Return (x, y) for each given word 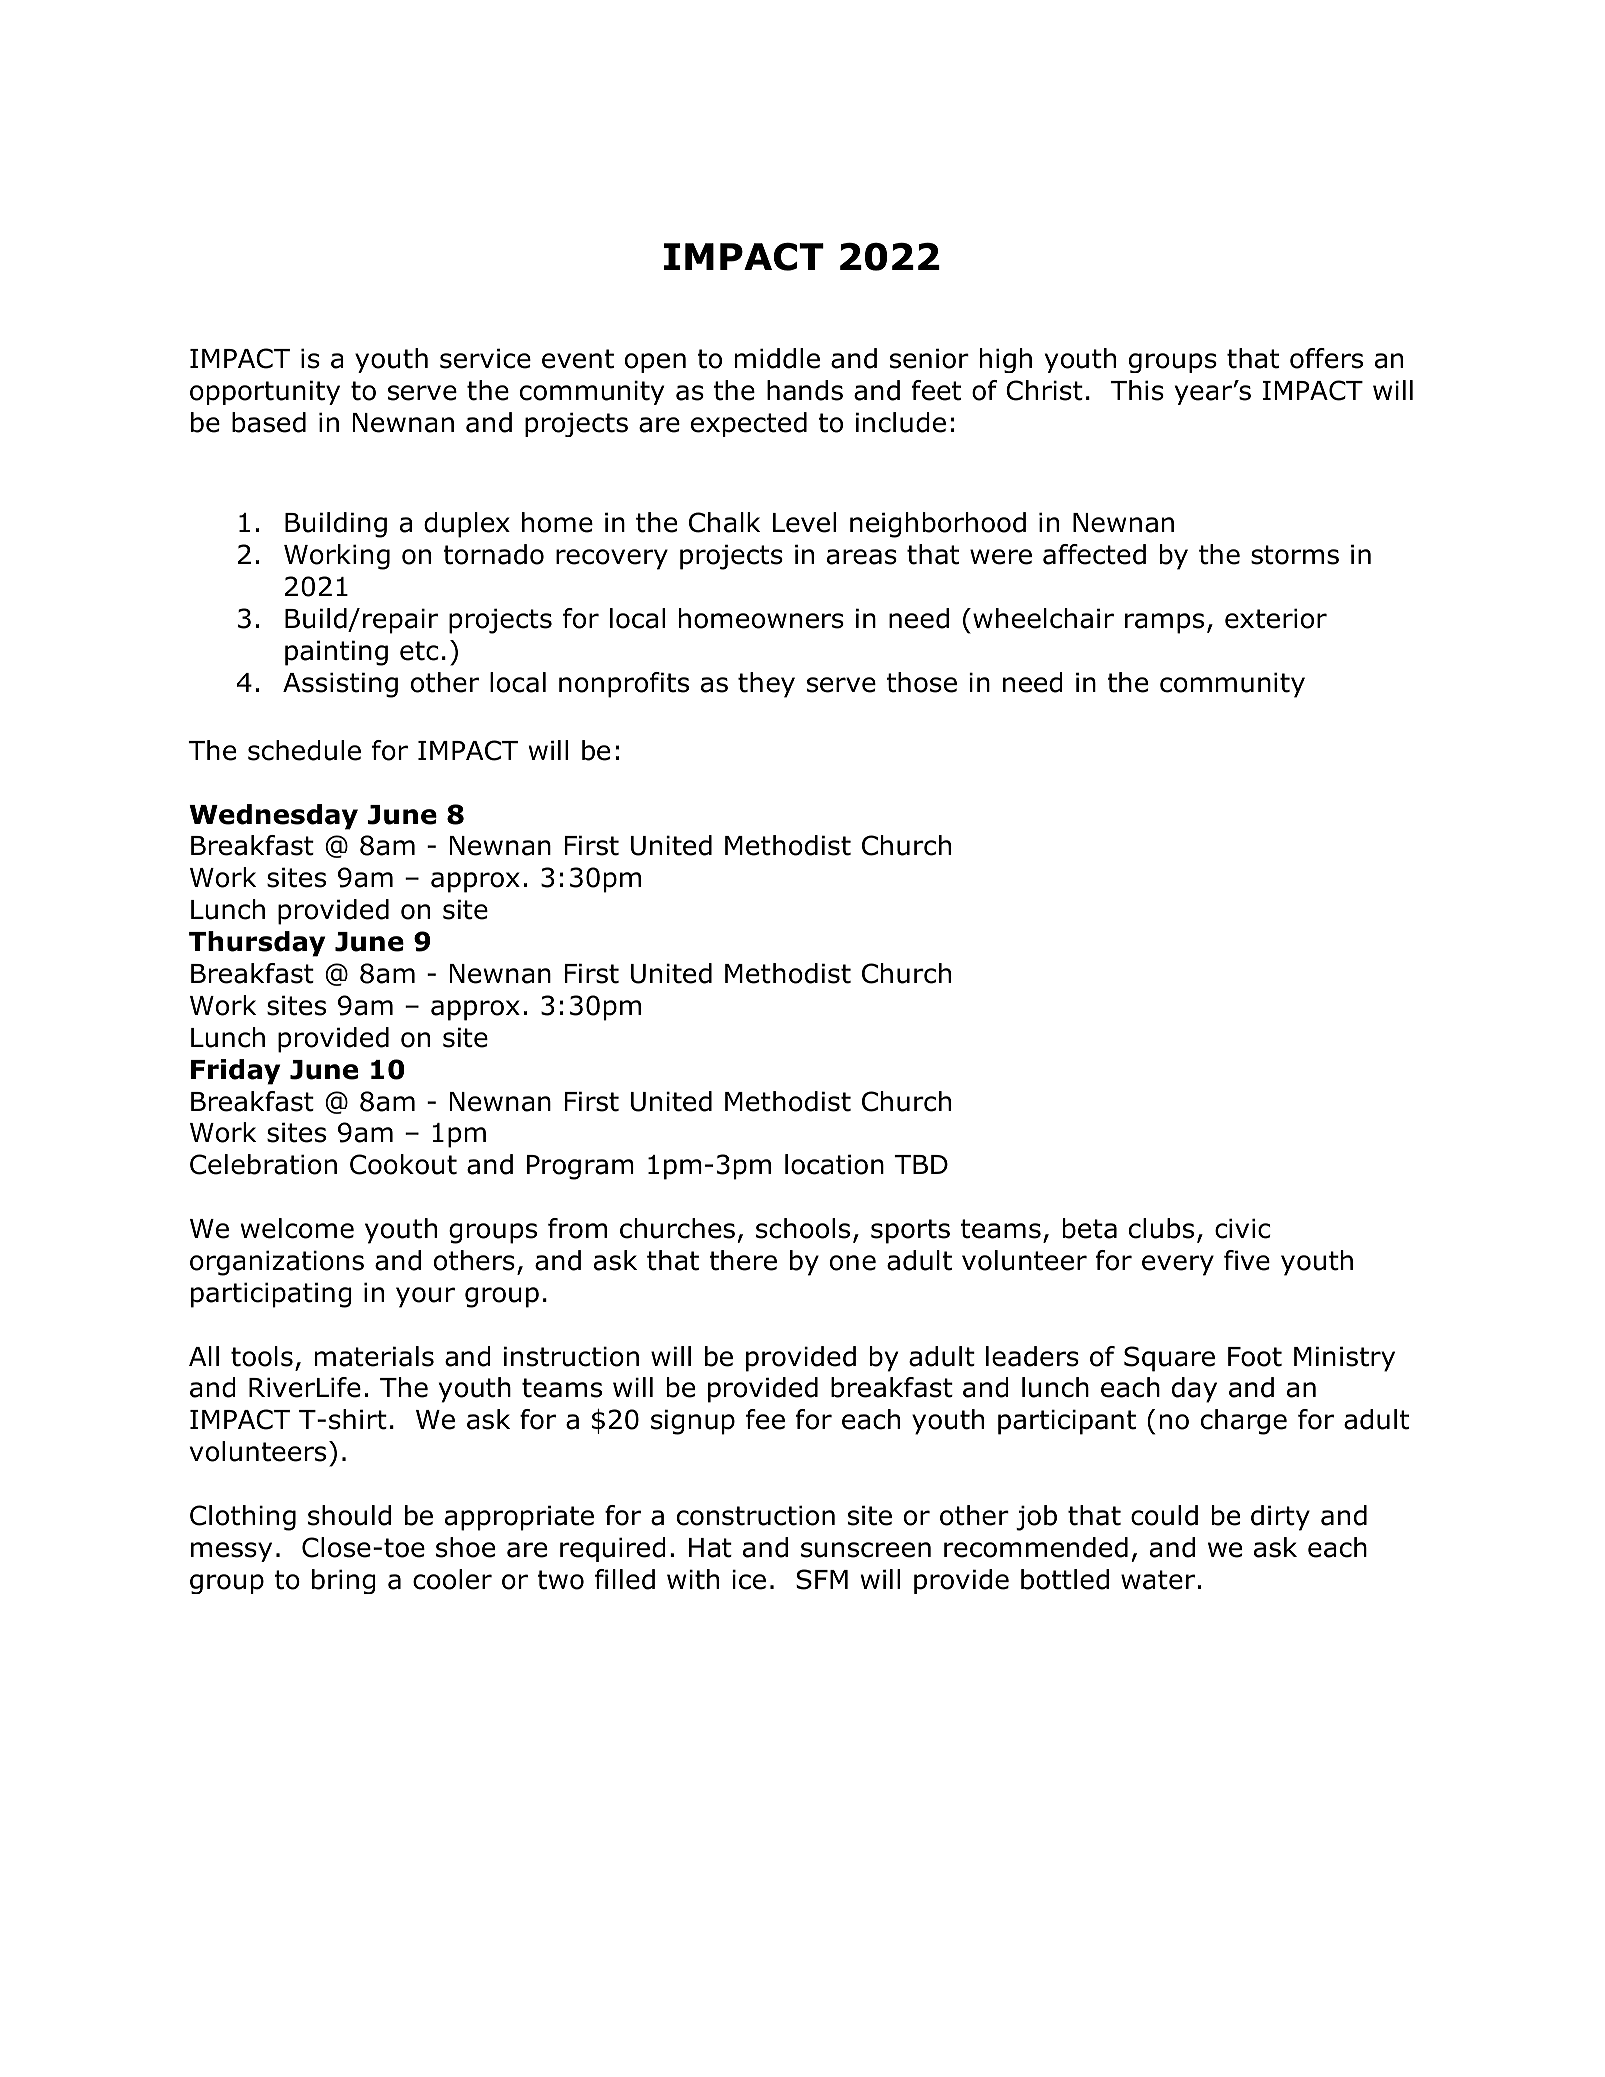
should (349, 1515)
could (1164, 1515)
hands (805, 390)
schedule (304, 750)
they (766, 685)
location (834, 1164)
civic (1242, 1228)
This (1137, 390)
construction (756, 1515)
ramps (1164, 623)
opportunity (265, 392)
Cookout (403, 1164)
